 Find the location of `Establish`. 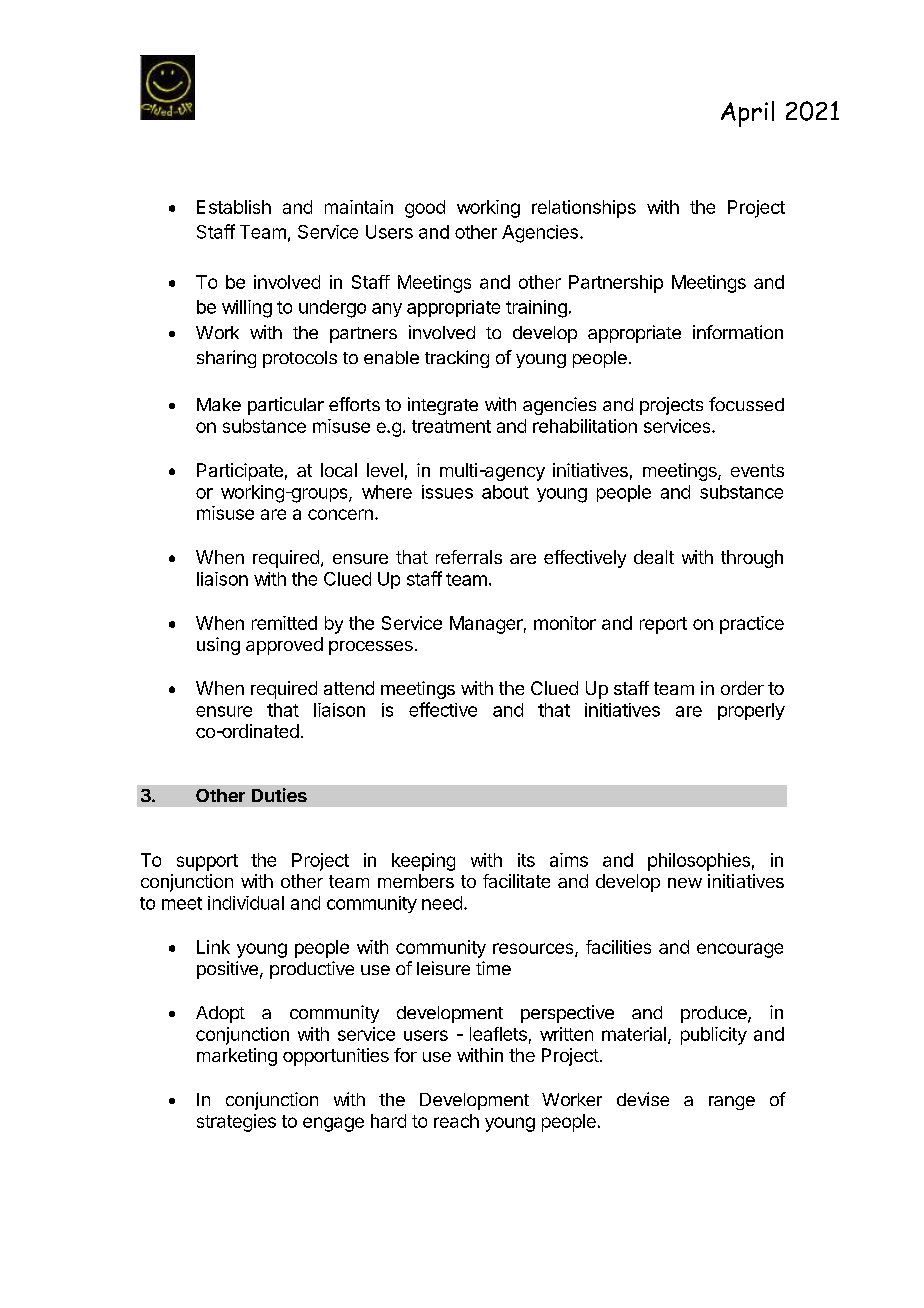

Establish is located at coordinates (234, 207).
